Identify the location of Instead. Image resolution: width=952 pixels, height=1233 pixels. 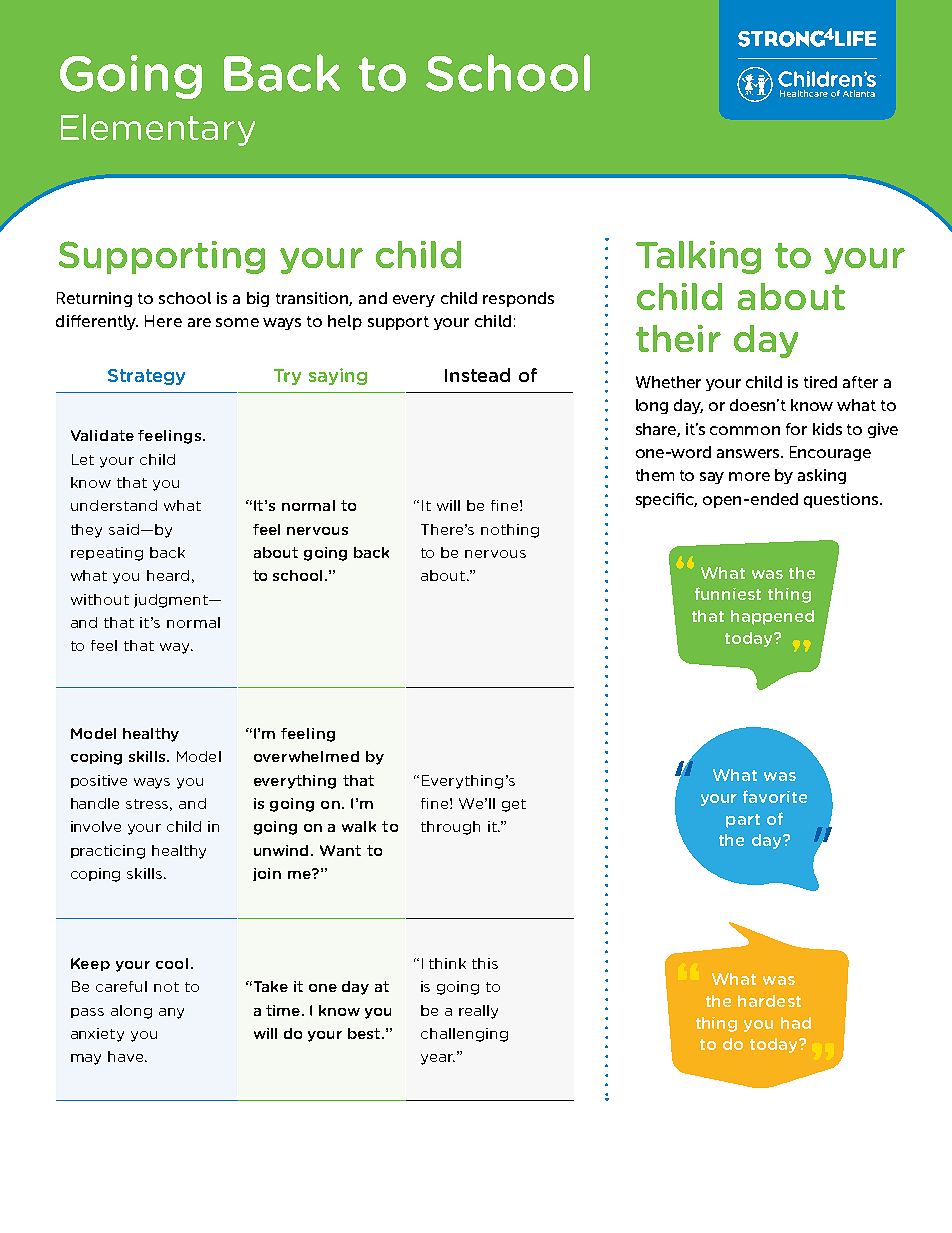
(477, 375).
